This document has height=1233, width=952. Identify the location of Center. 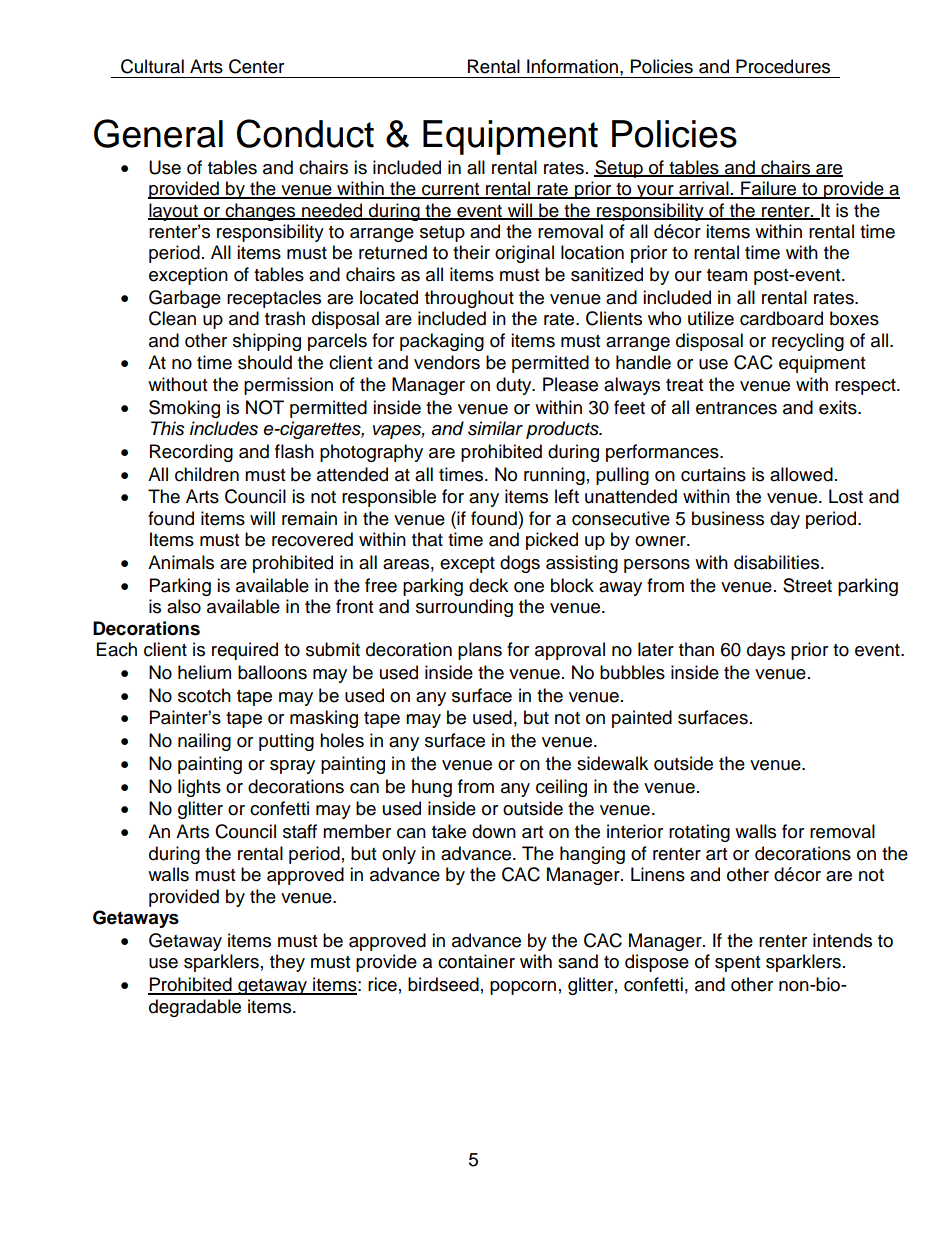
(256, 66).
